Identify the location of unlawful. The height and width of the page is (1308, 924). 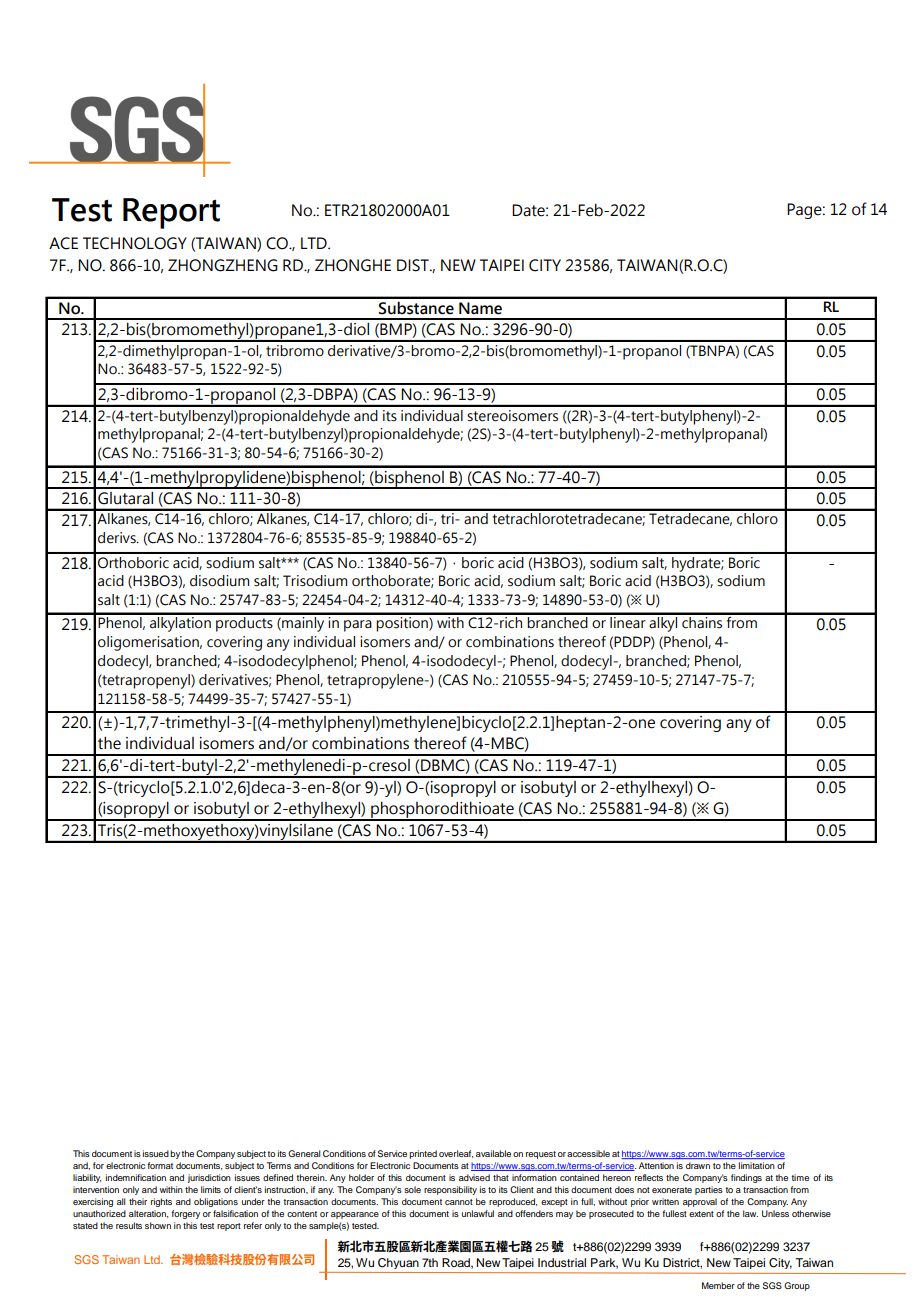
(478, 1213).
